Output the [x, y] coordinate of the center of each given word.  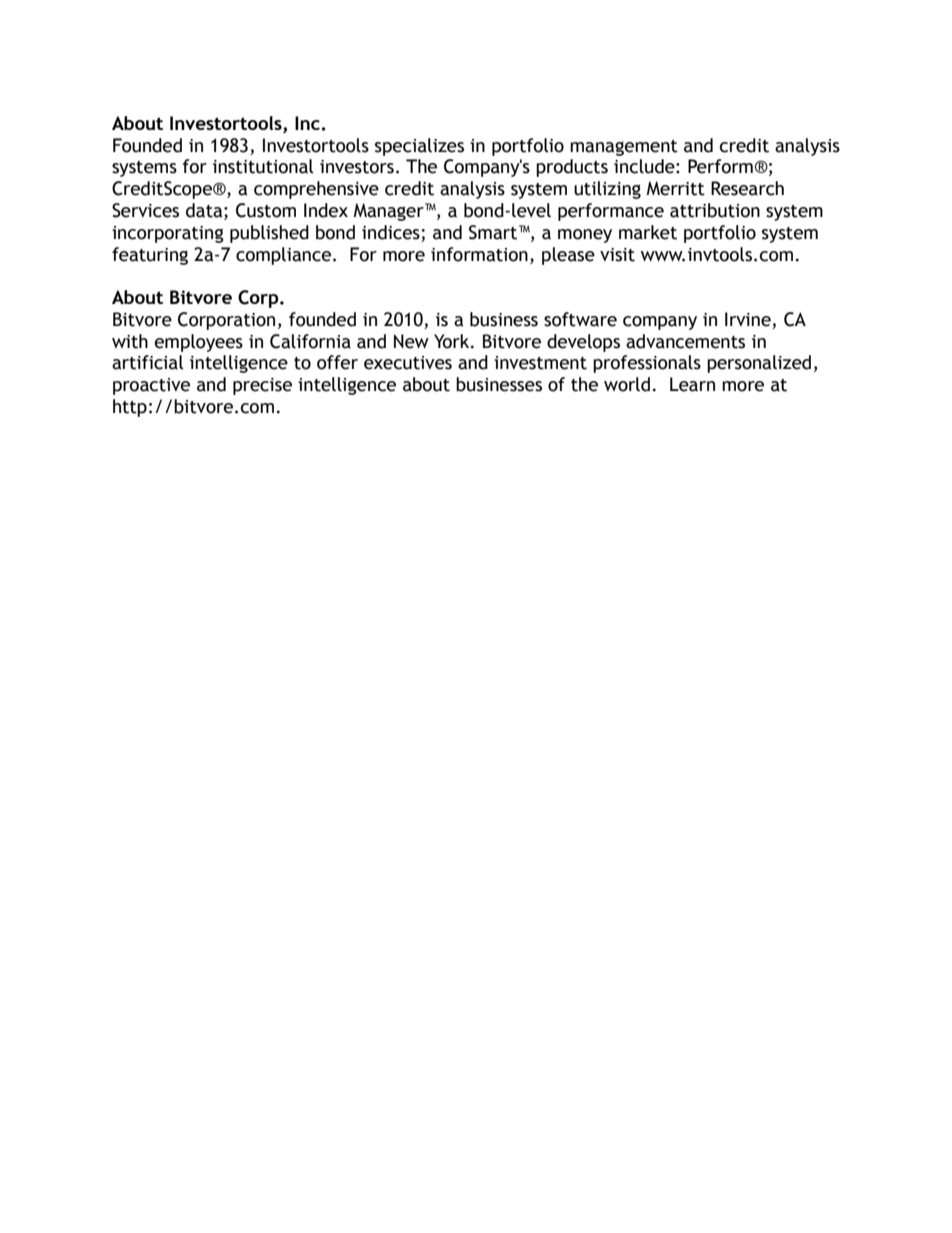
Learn [692, 384]
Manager [390, 212]
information [479, 254]
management [624, 148]
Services [145, 210]
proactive [151, 386]
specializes [419, 147]
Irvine [749, 320]
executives [408, 363]
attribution [715, 210]
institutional [263, 166]
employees [199, 343]
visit [617, 255]
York [453, 341]
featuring [150, 256]
